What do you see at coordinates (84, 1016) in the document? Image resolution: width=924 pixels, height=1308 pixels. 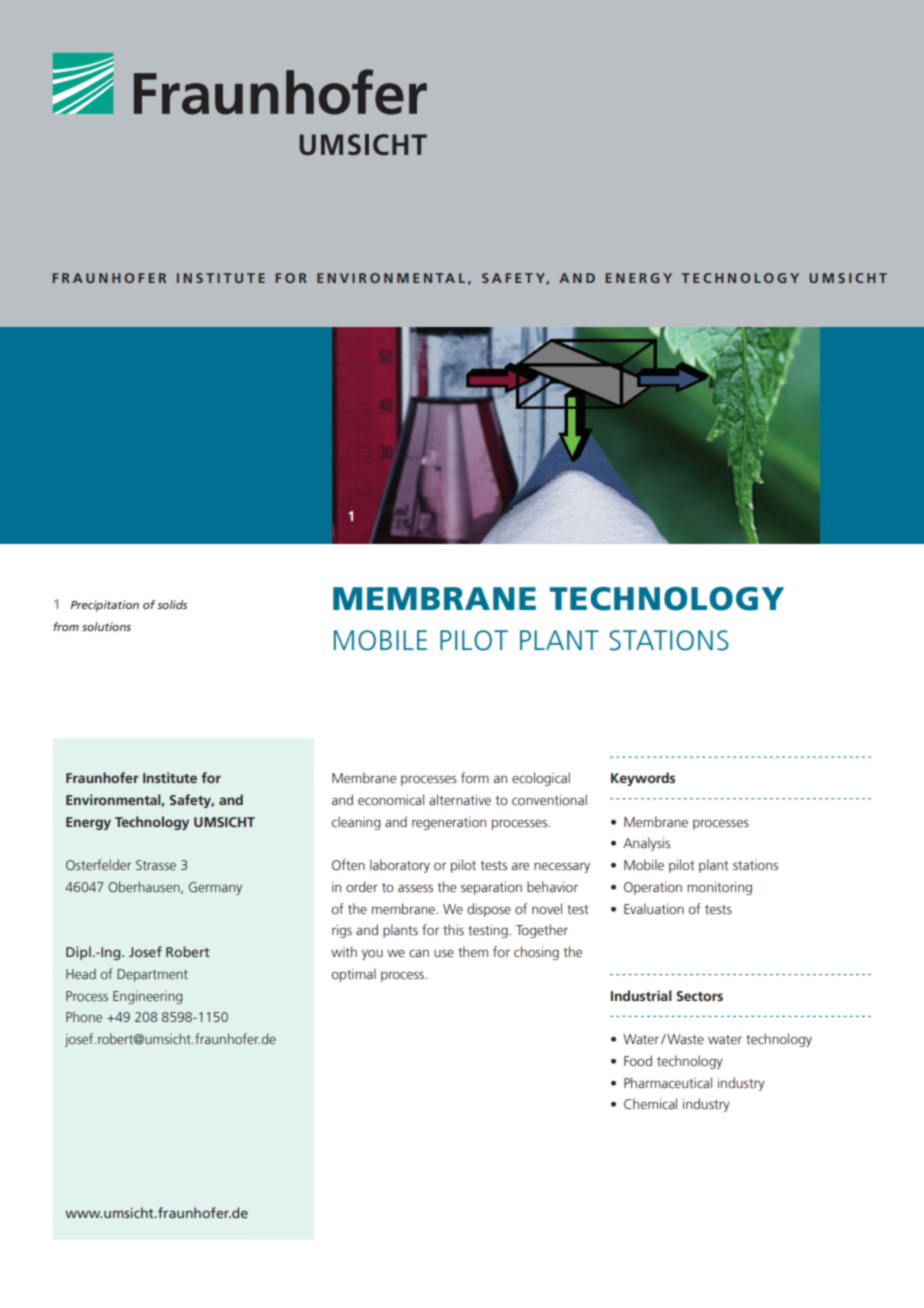 I see `Phone` at bounding box center [84, 1016].
